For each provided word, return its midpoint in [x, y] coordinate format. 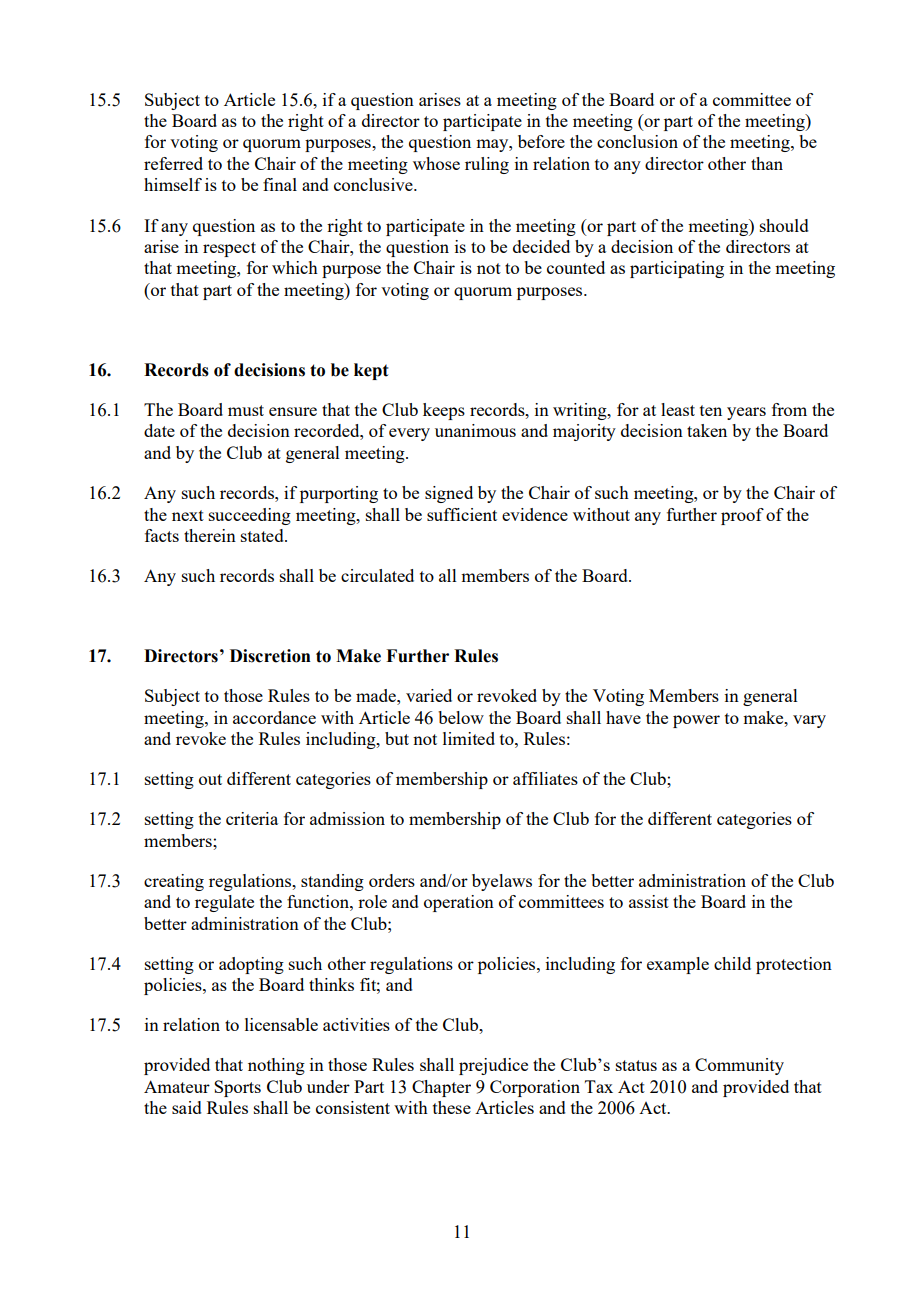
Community [739, 1066]
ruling [487, 165]
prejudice [493, 1066]
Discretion [270, 656]
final [280, 184]
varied [429, 695]
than [767, 163]
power [696, 721]
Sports [237, 1088]
